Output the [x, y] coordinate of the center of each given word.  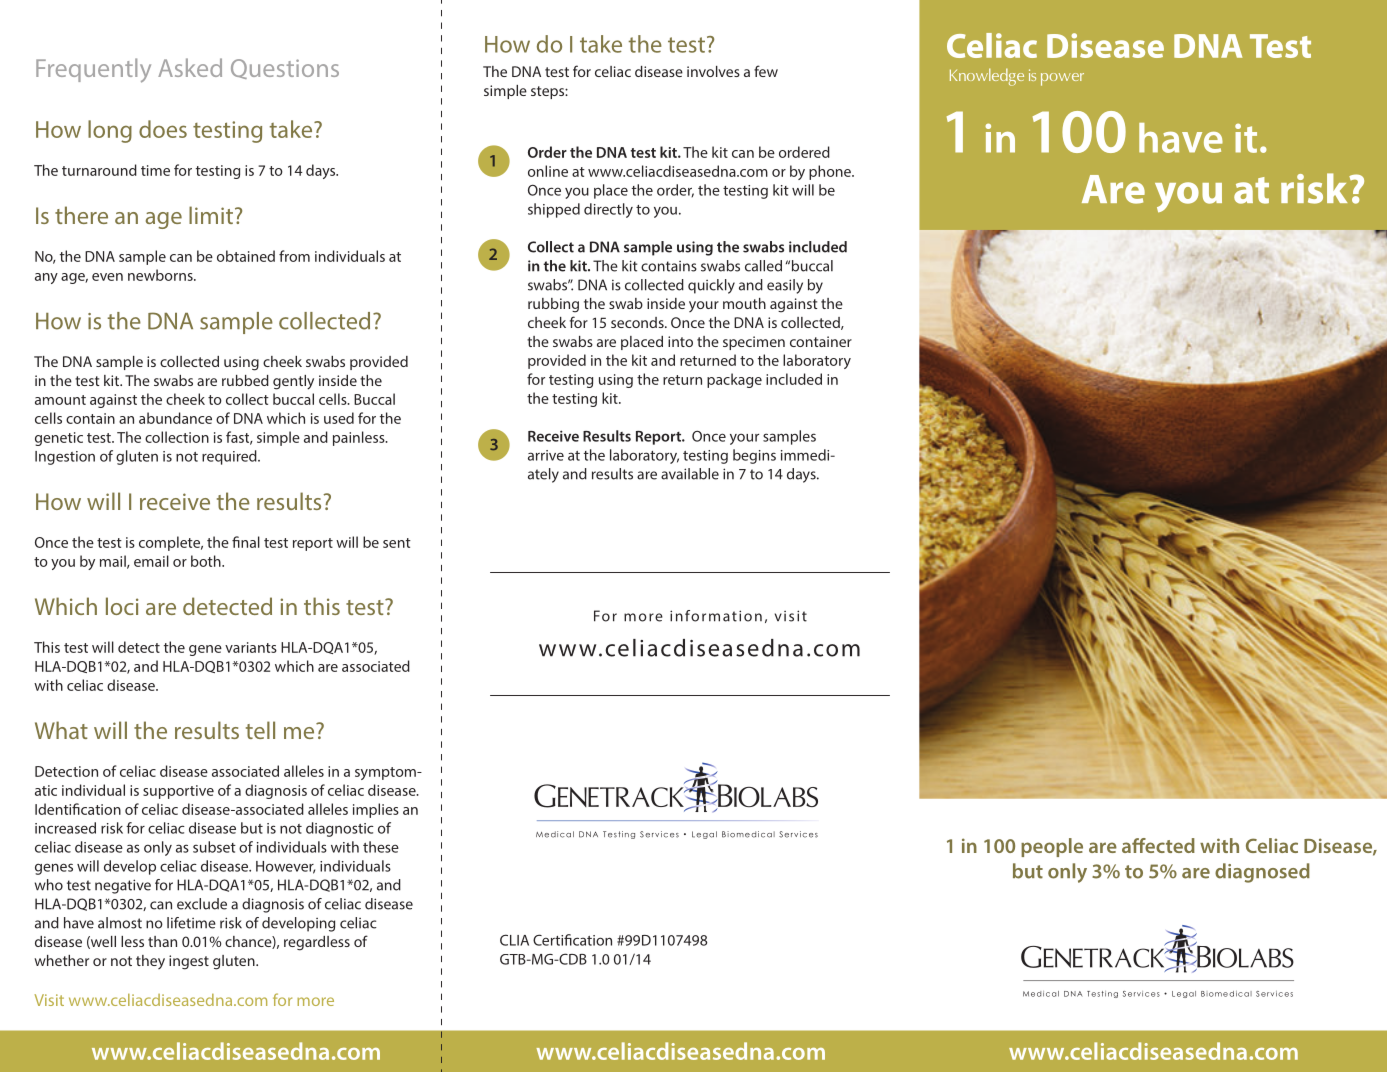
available [690, 474]
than [162, 941]
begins [754, 456]
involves [713, 71]
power [1062, 79]
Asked [190, 67]
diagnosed [1262, 873]
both [207, 561]
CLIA [514, 940]
